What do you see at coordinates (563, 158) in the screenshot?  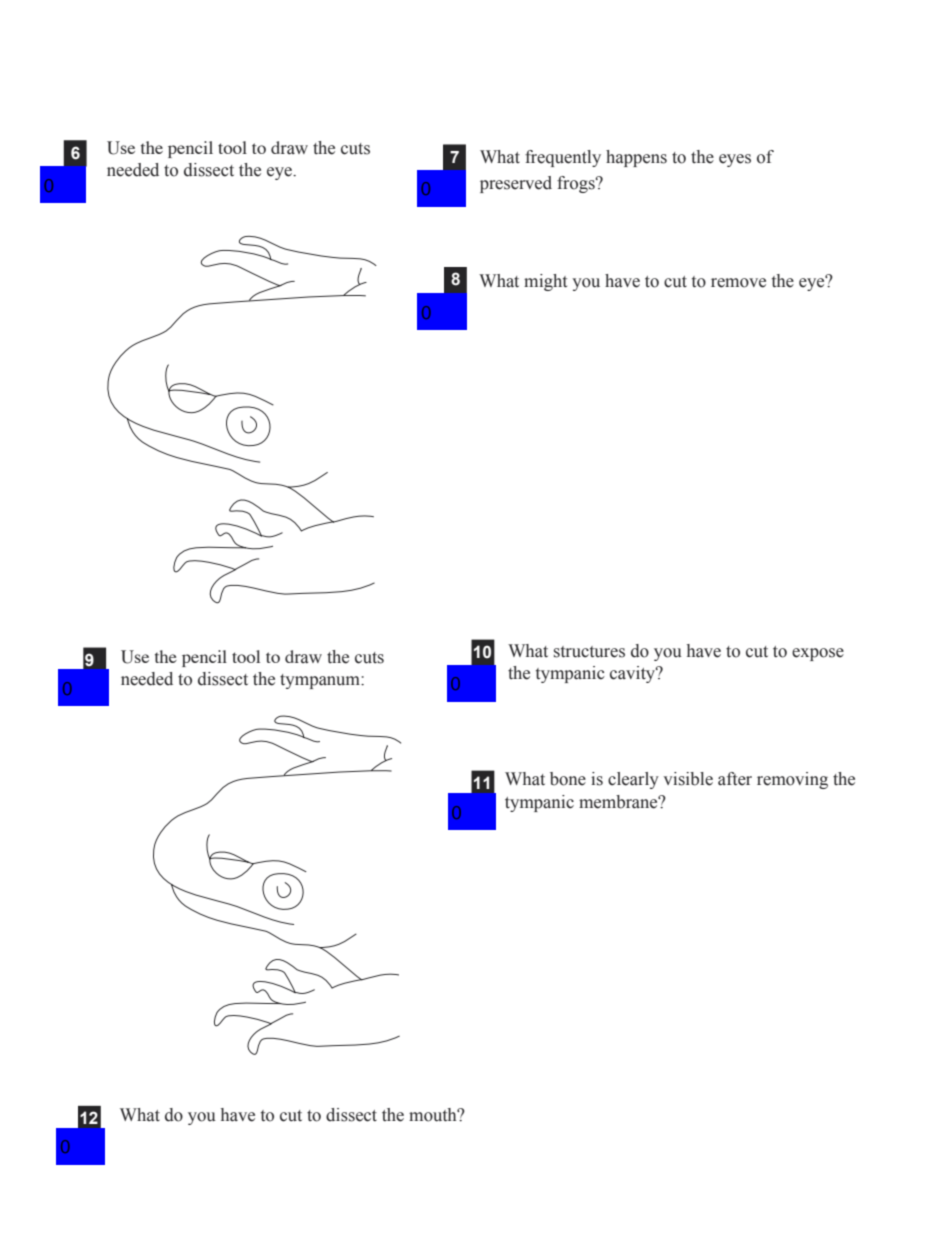 I see `frequently` at bounding box center [563, 158].
